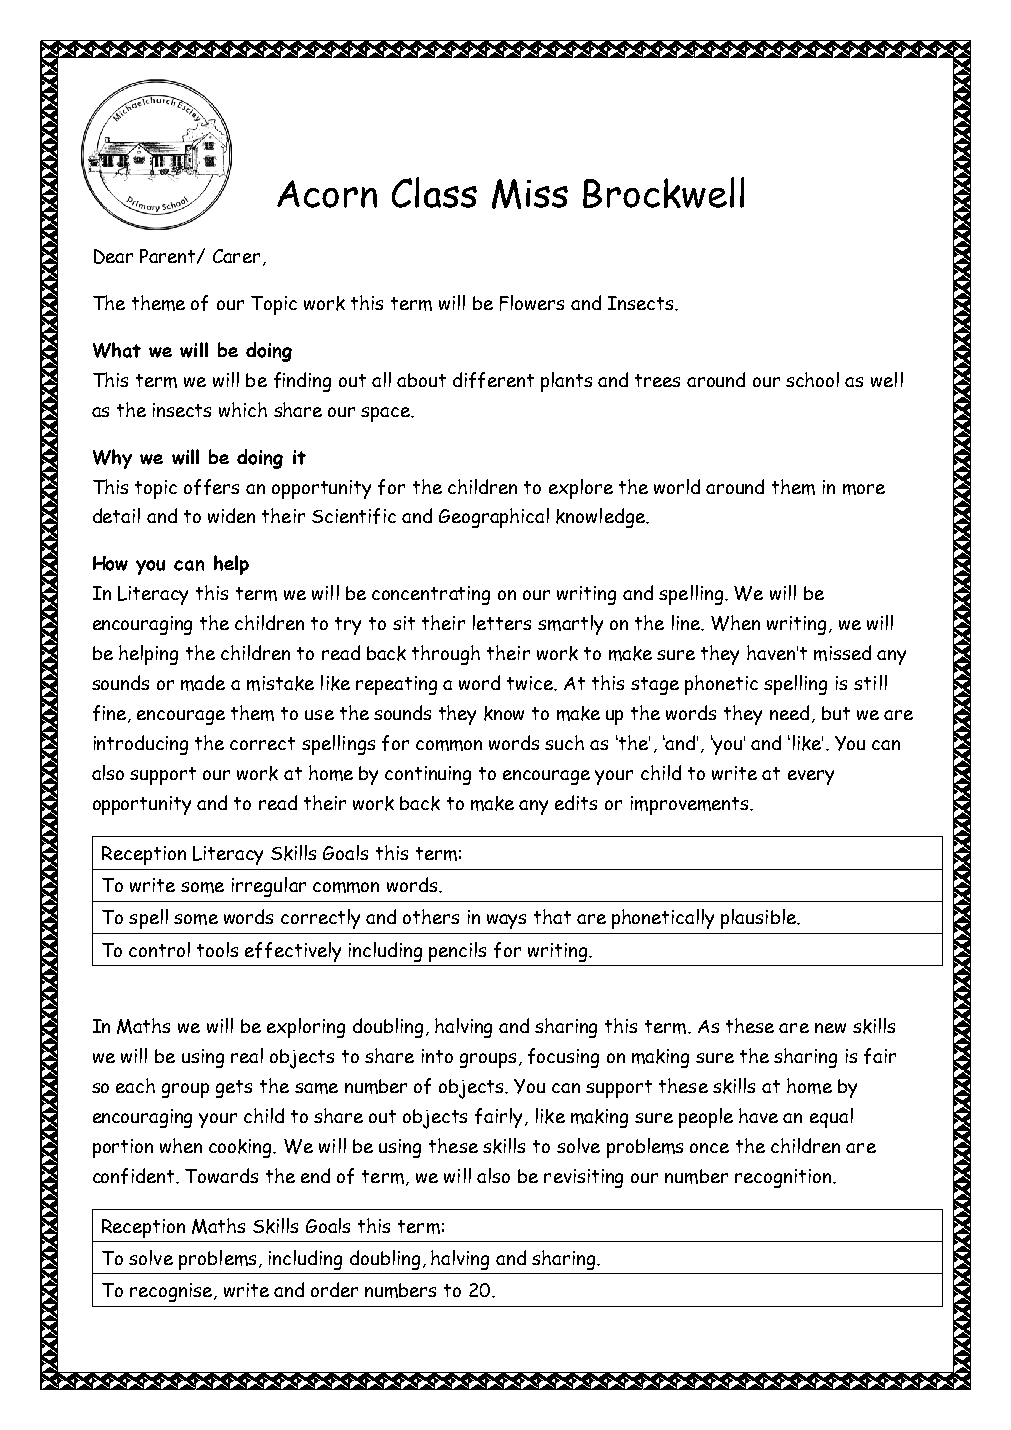 The width and height of the document is (1011, 1430). I want to click on such, so click(564, 742).
